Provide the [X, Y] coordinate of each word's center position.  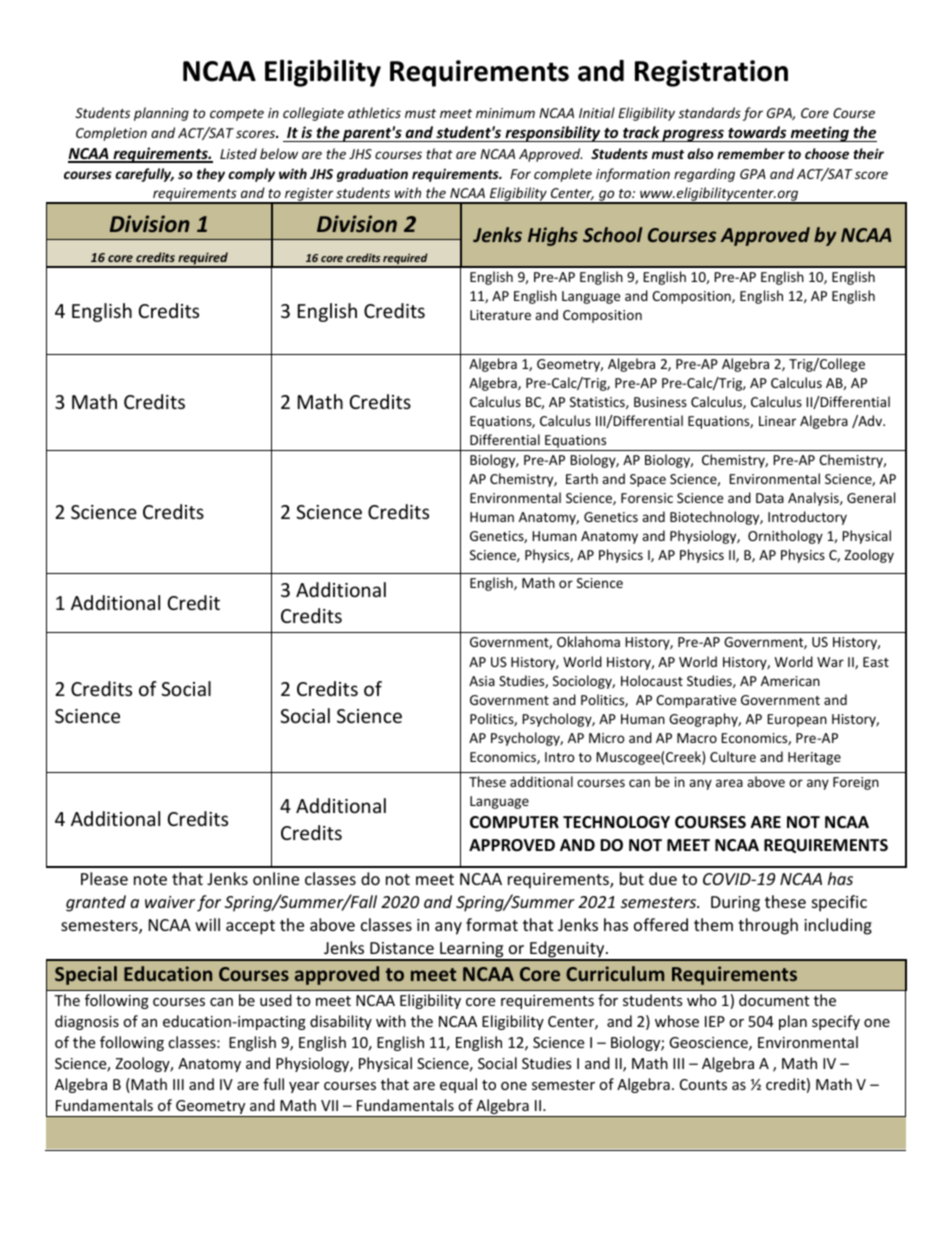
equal [458, 1085]
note [150, 879]
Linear [777, 421]
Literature [500, 315]
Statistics [598, 403]
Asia [482, 681]
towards [757, 132]
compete [237, 115]
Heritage [814, 758]
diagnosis [87, 1022]
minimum [505, 113]
